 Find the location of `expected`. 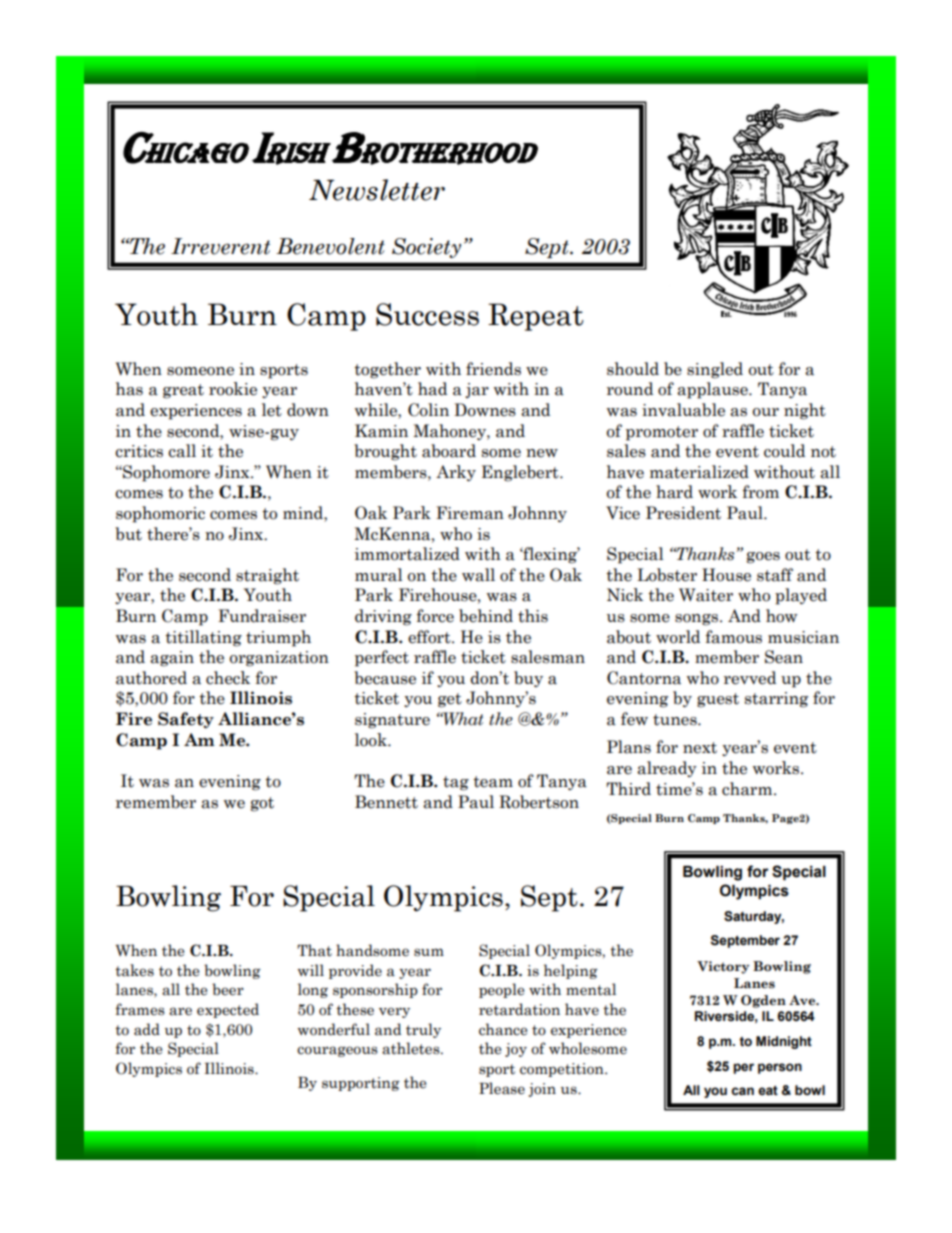

expected is located at coordinates (228, 1010).
